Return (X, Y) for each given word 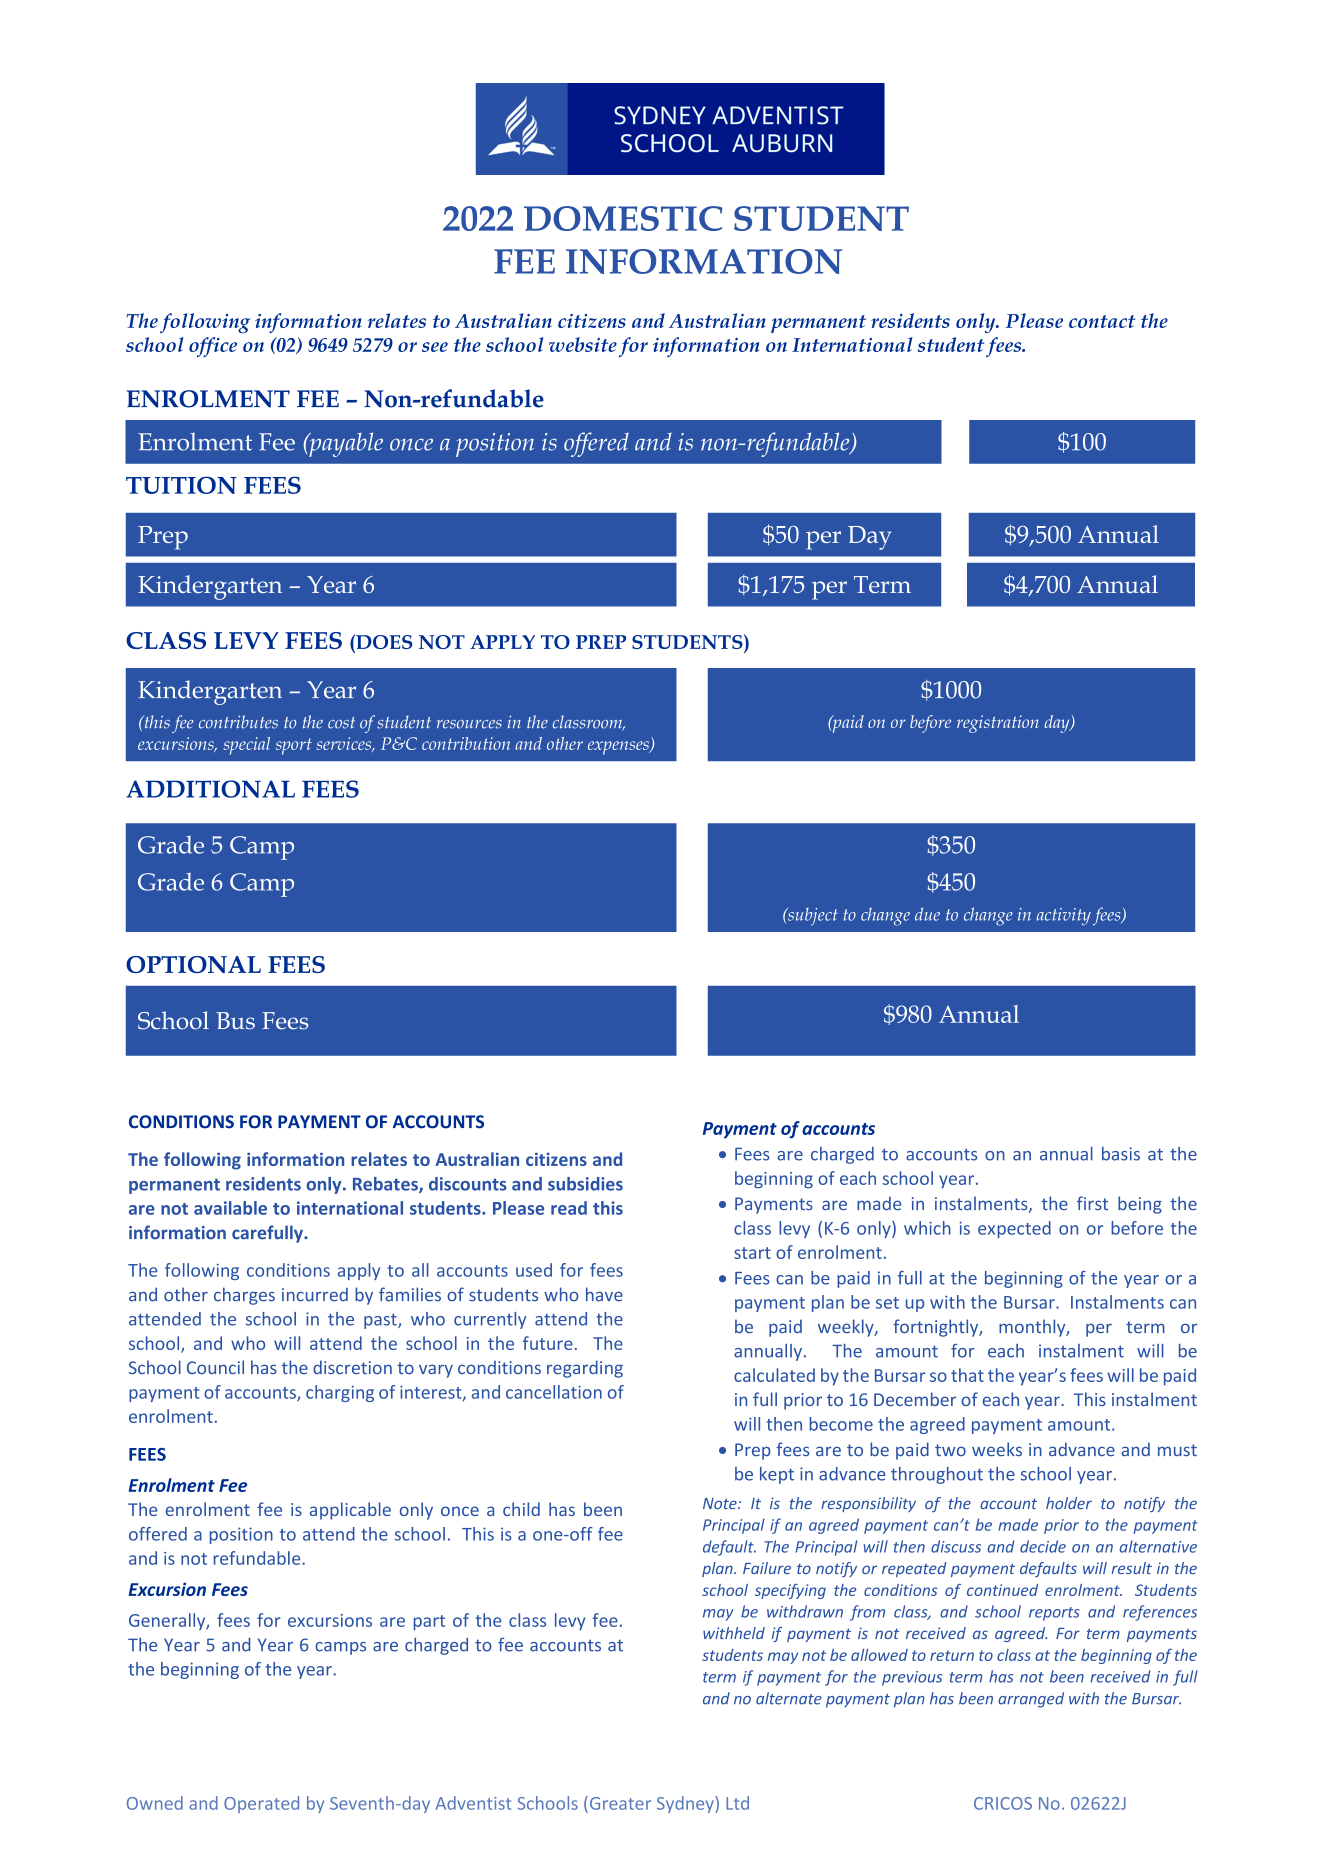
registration (998, 724)
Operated (261, 1804)
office (213, 347)
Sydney (686, 1804)
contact (1102, 321)
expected (1014, 1229)
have (604, 1294)
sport (294, 747)
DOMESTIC (623, 218)
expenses (619, 748)
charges (244, 1296)
